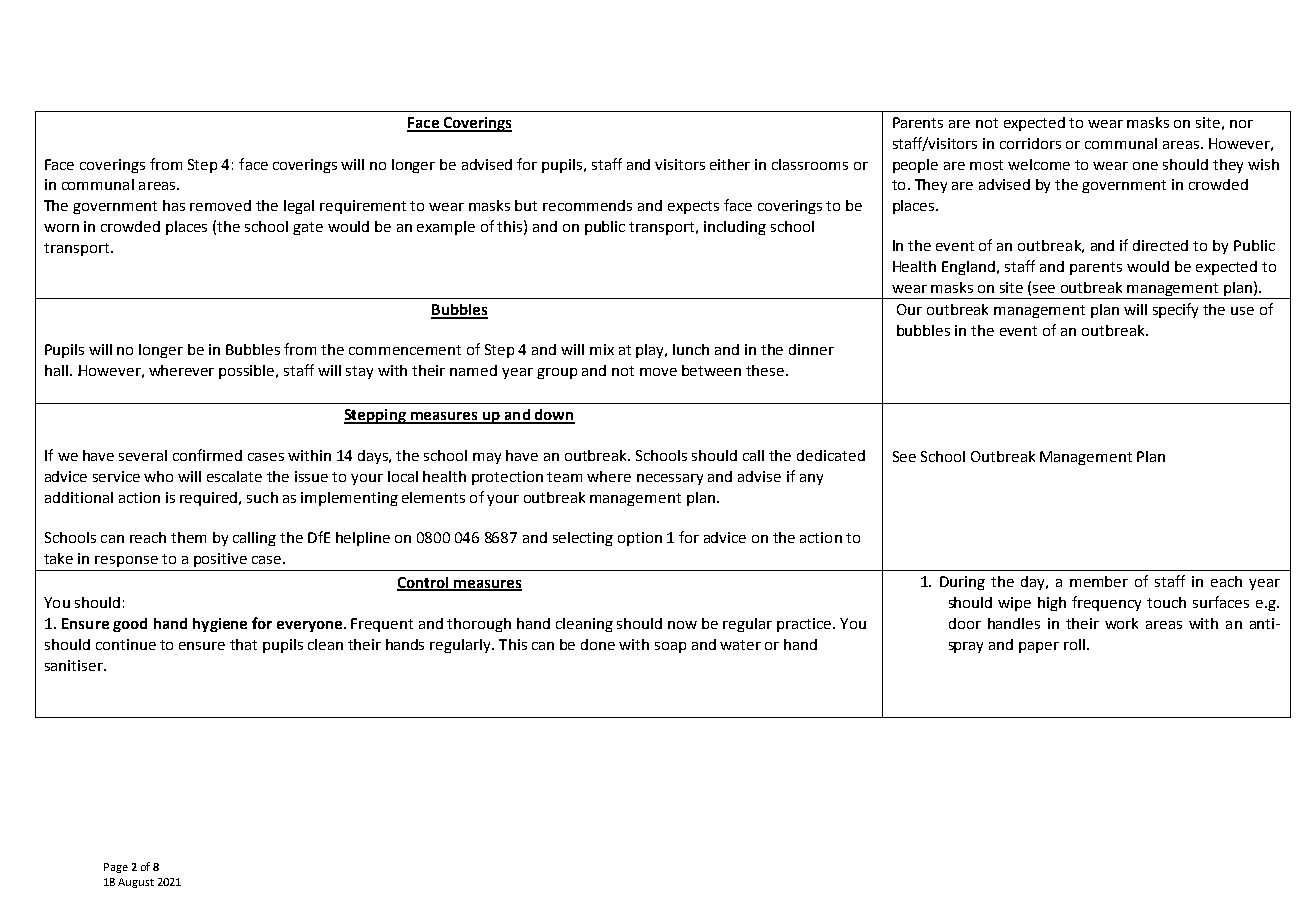  I want to click on either, so click(730, 164).
